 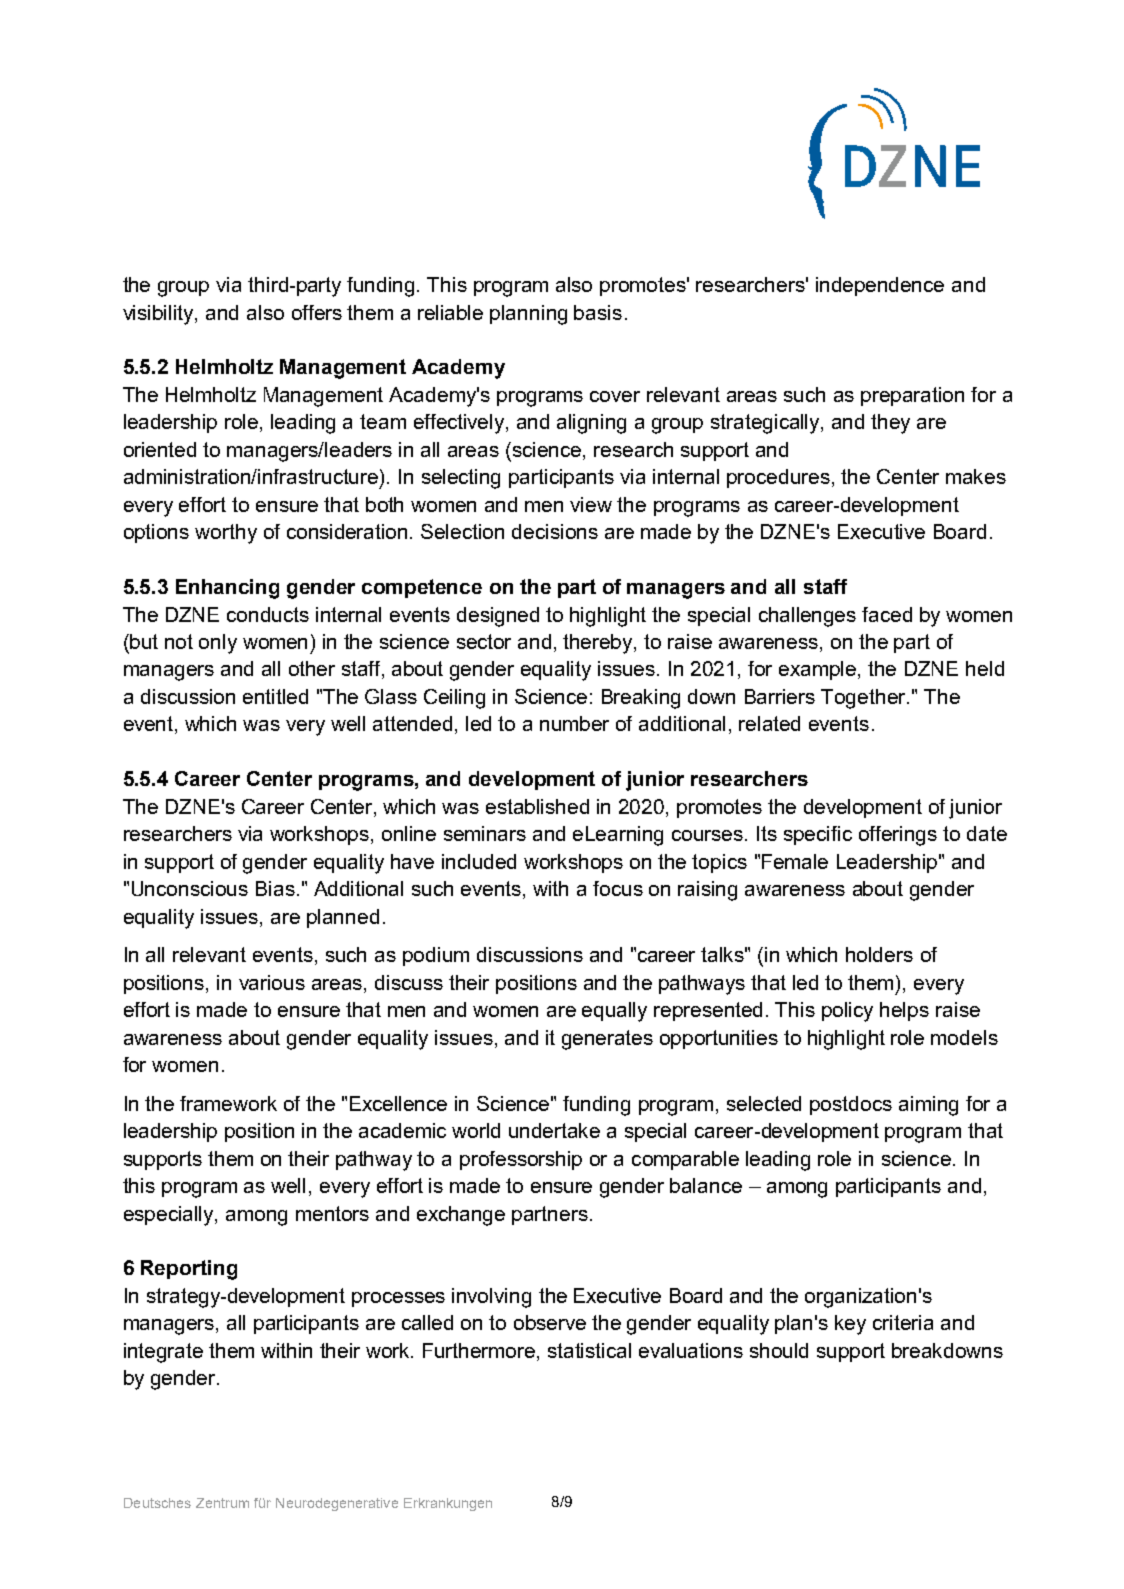 I want to click on independence, so click(x=880, y=286).
